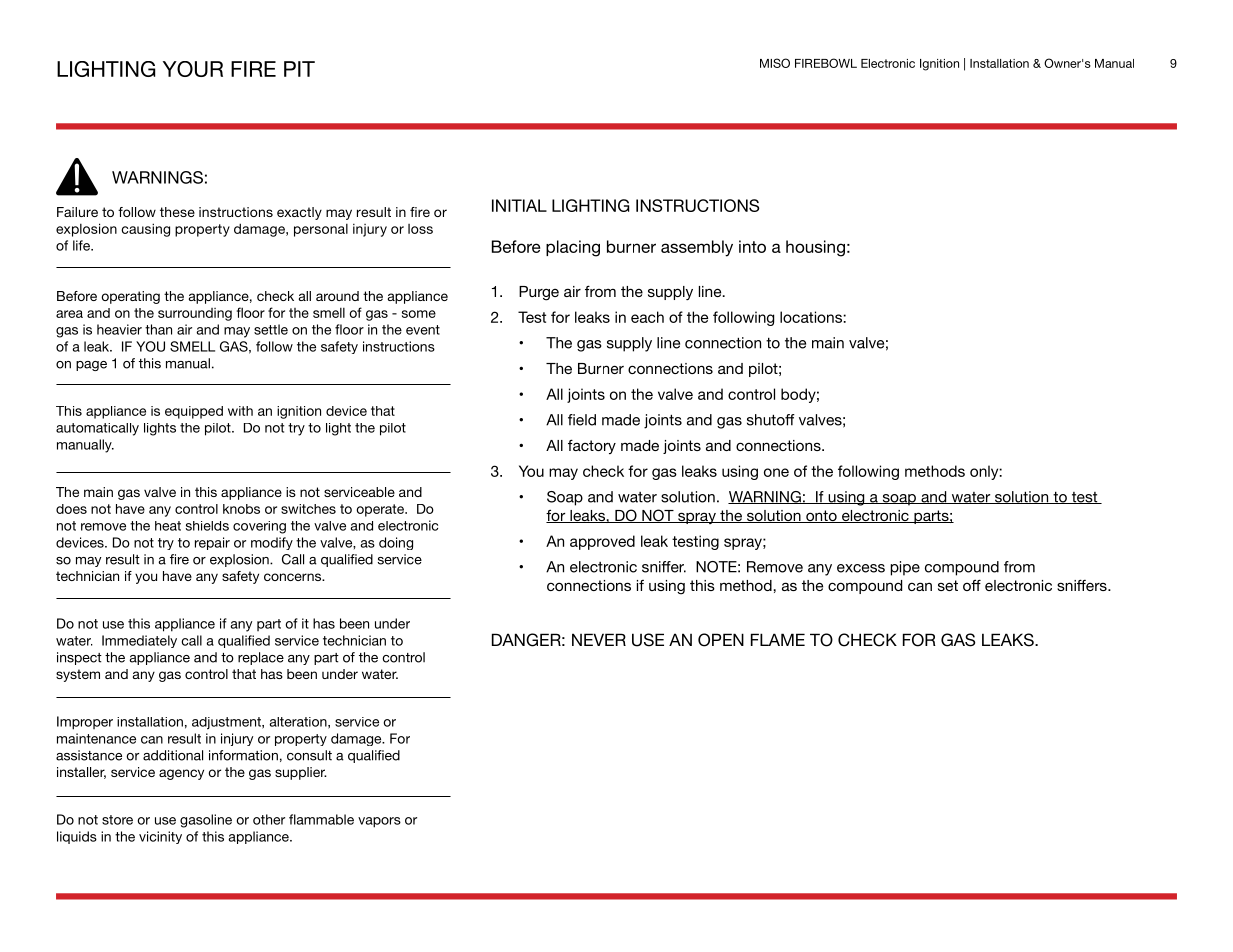 This document has height=952, width=1233. Describe the element at coordinates (130, 297) in the document. I see `operating` at that location.
